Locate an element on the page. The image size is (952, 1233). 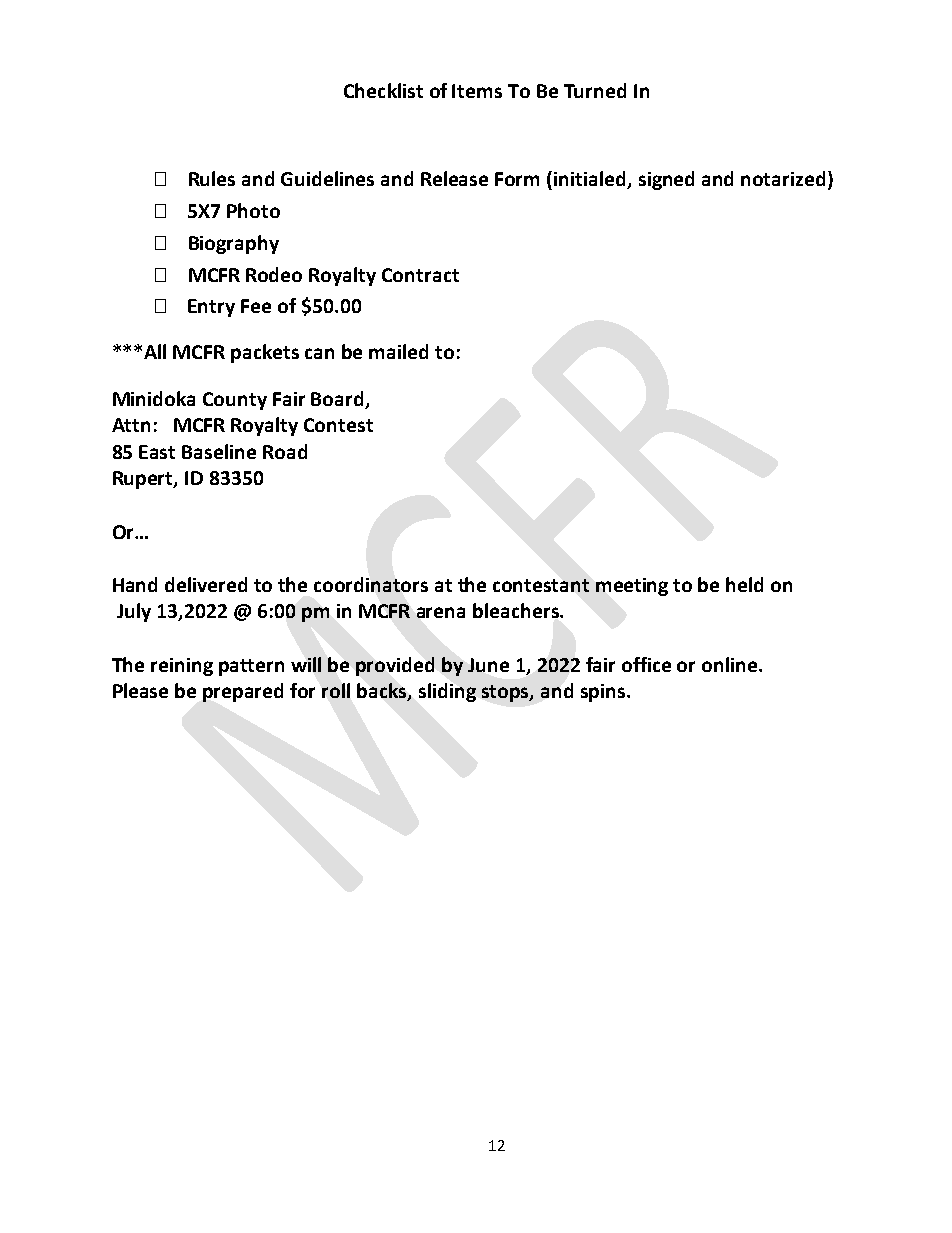
Rules is located at coordinates (212, 178).
